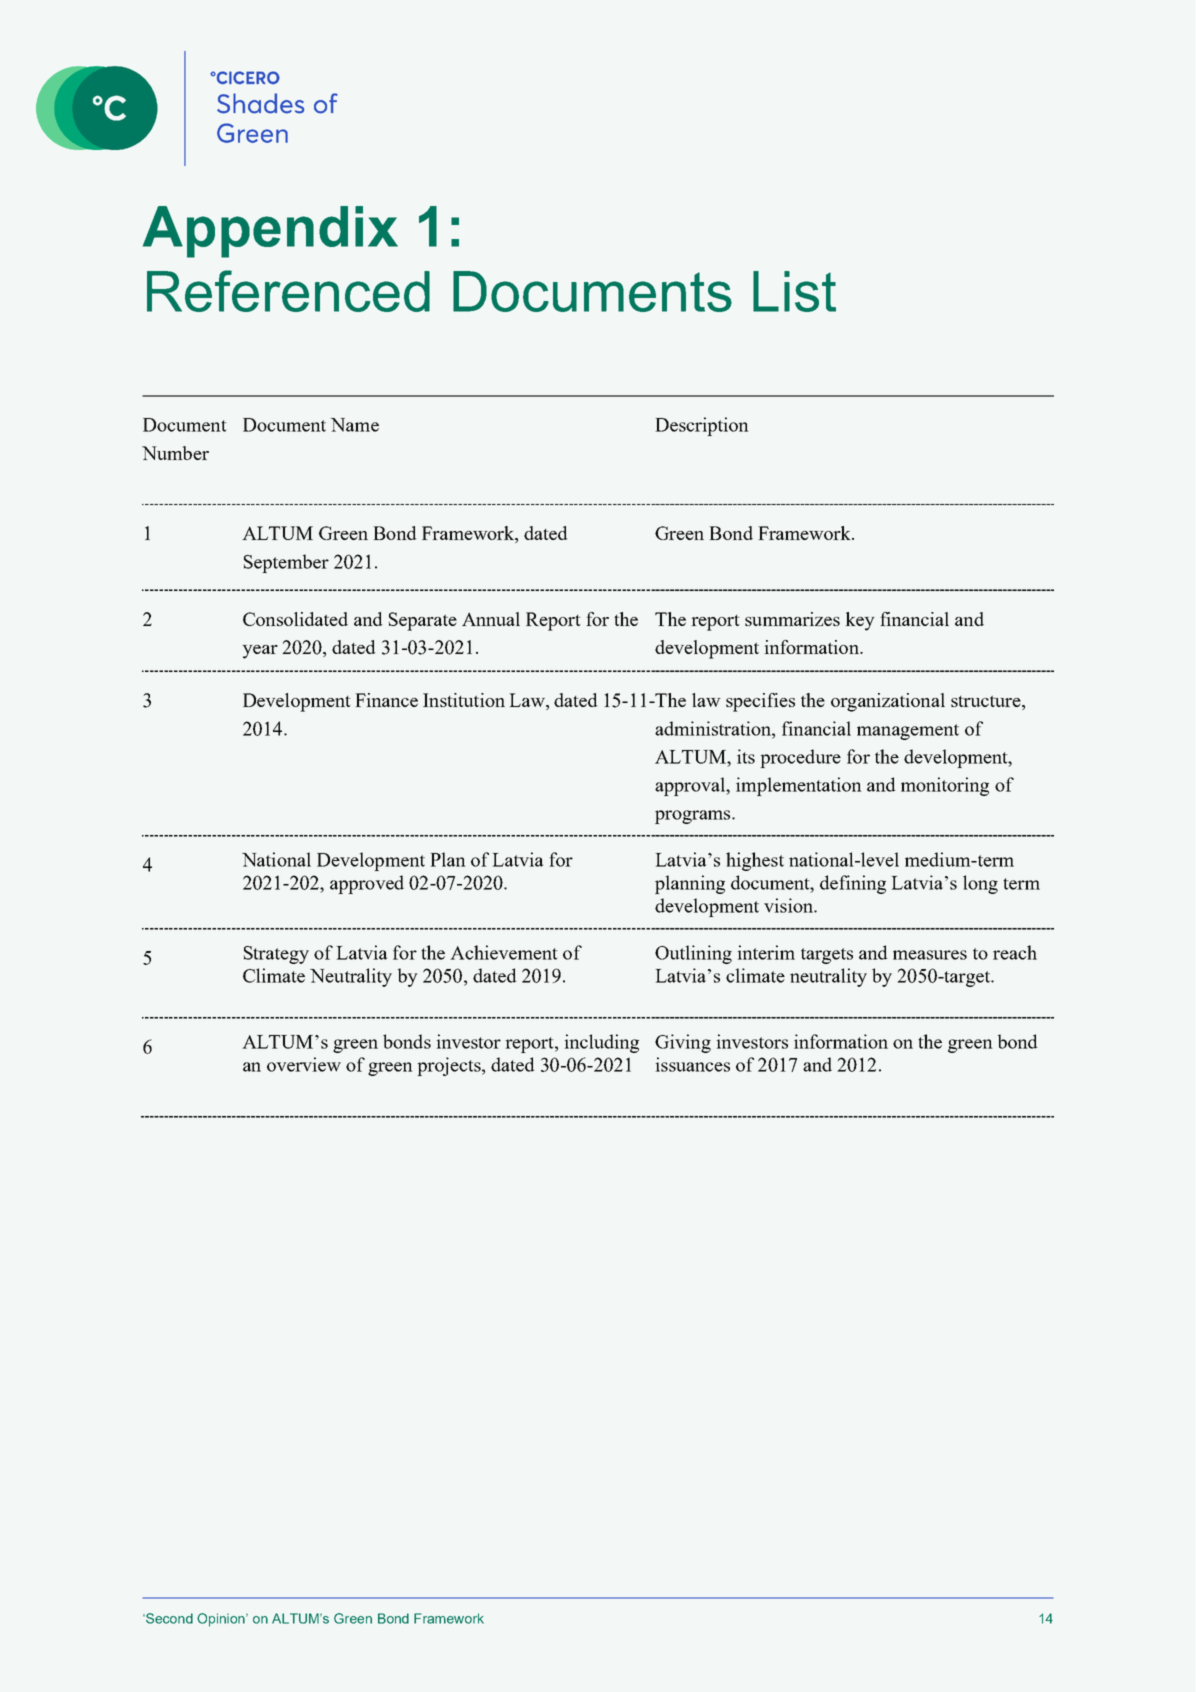 This page has width=1196, height=1692. I want to click on Achievement, so click(504, 952).
